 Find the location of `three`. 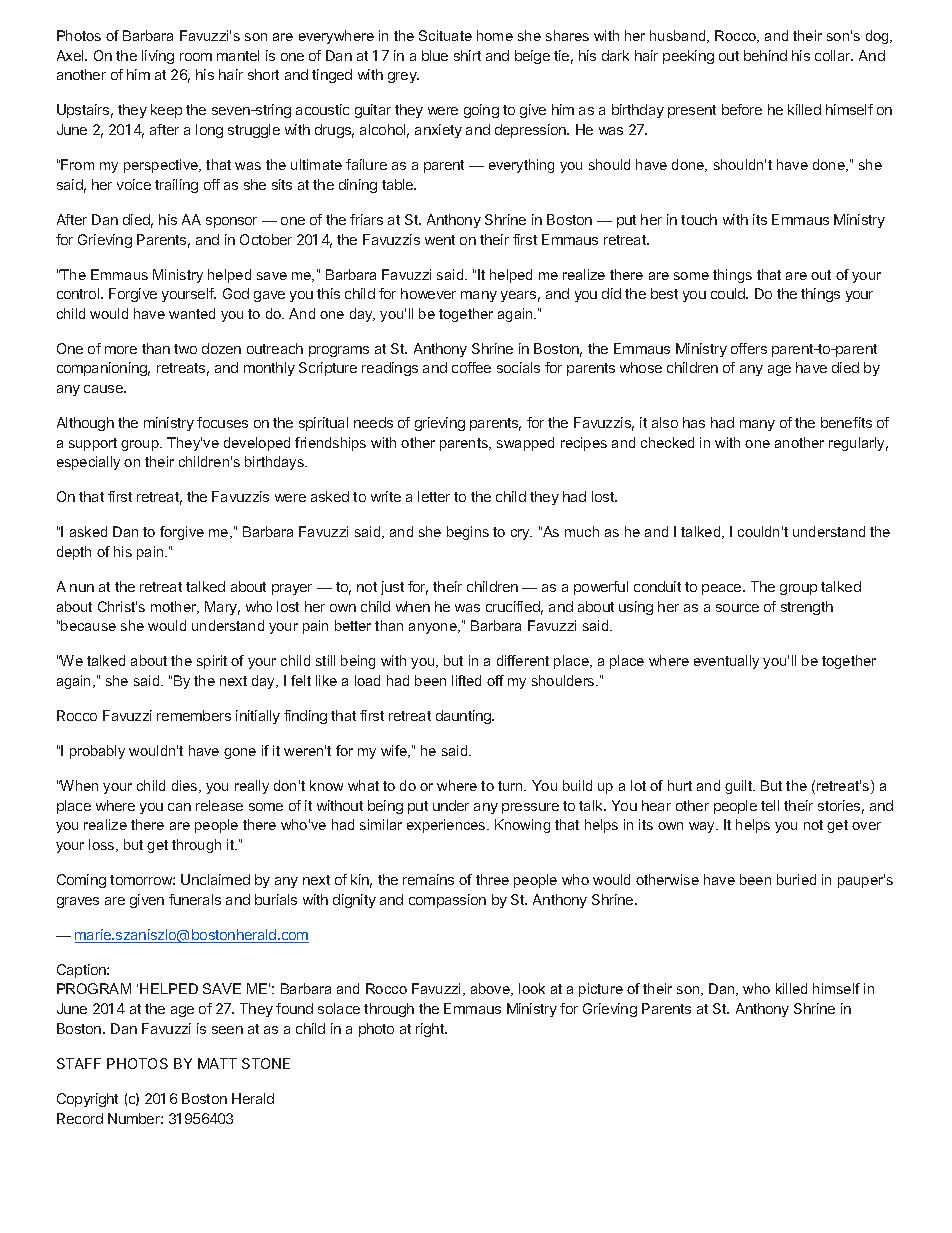

three is located at coordinates (492, 879).
